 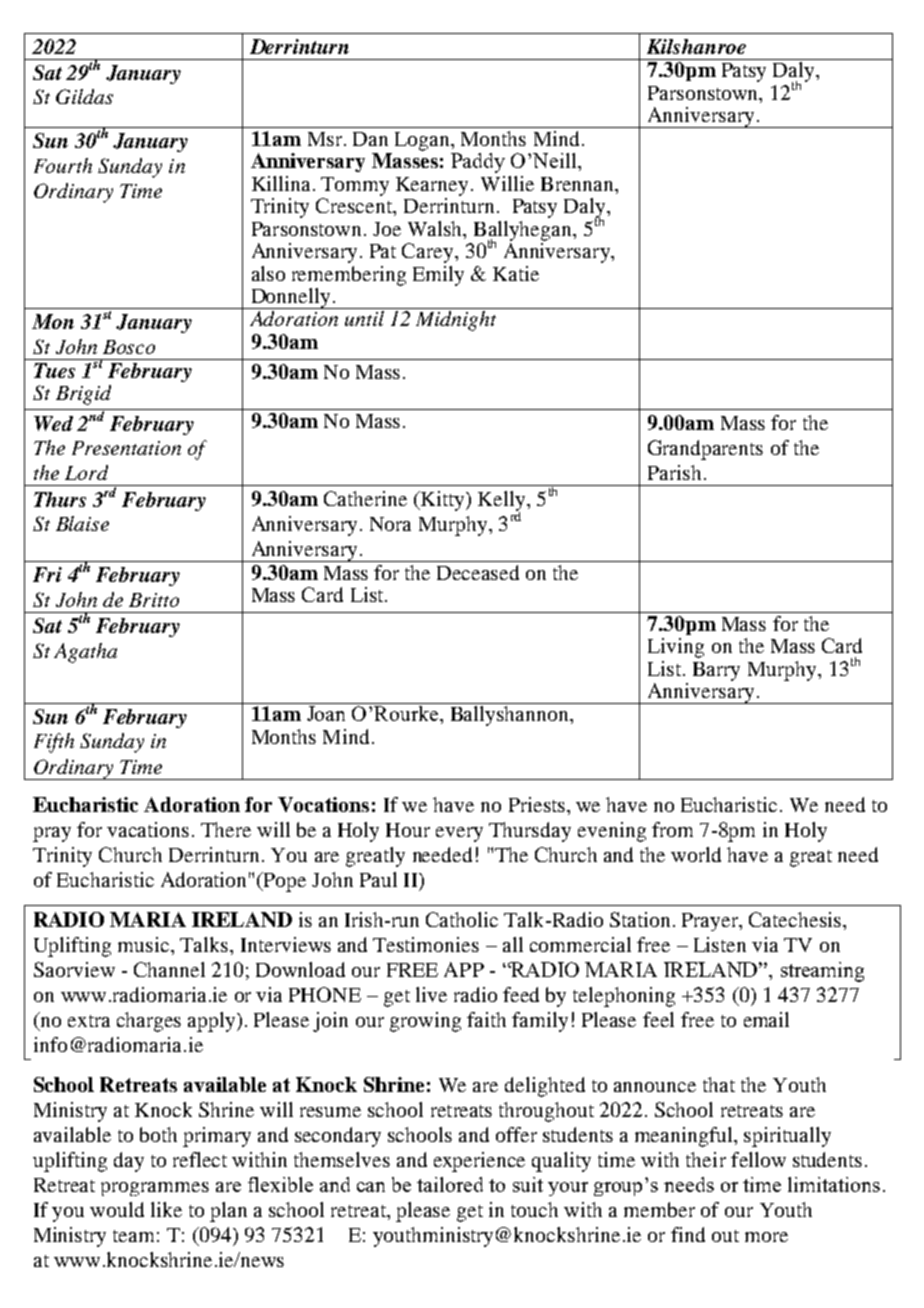 What do you see at coordinates (434, 186) in the document?
I see `Kearney` at bounding box center [434, 186].
